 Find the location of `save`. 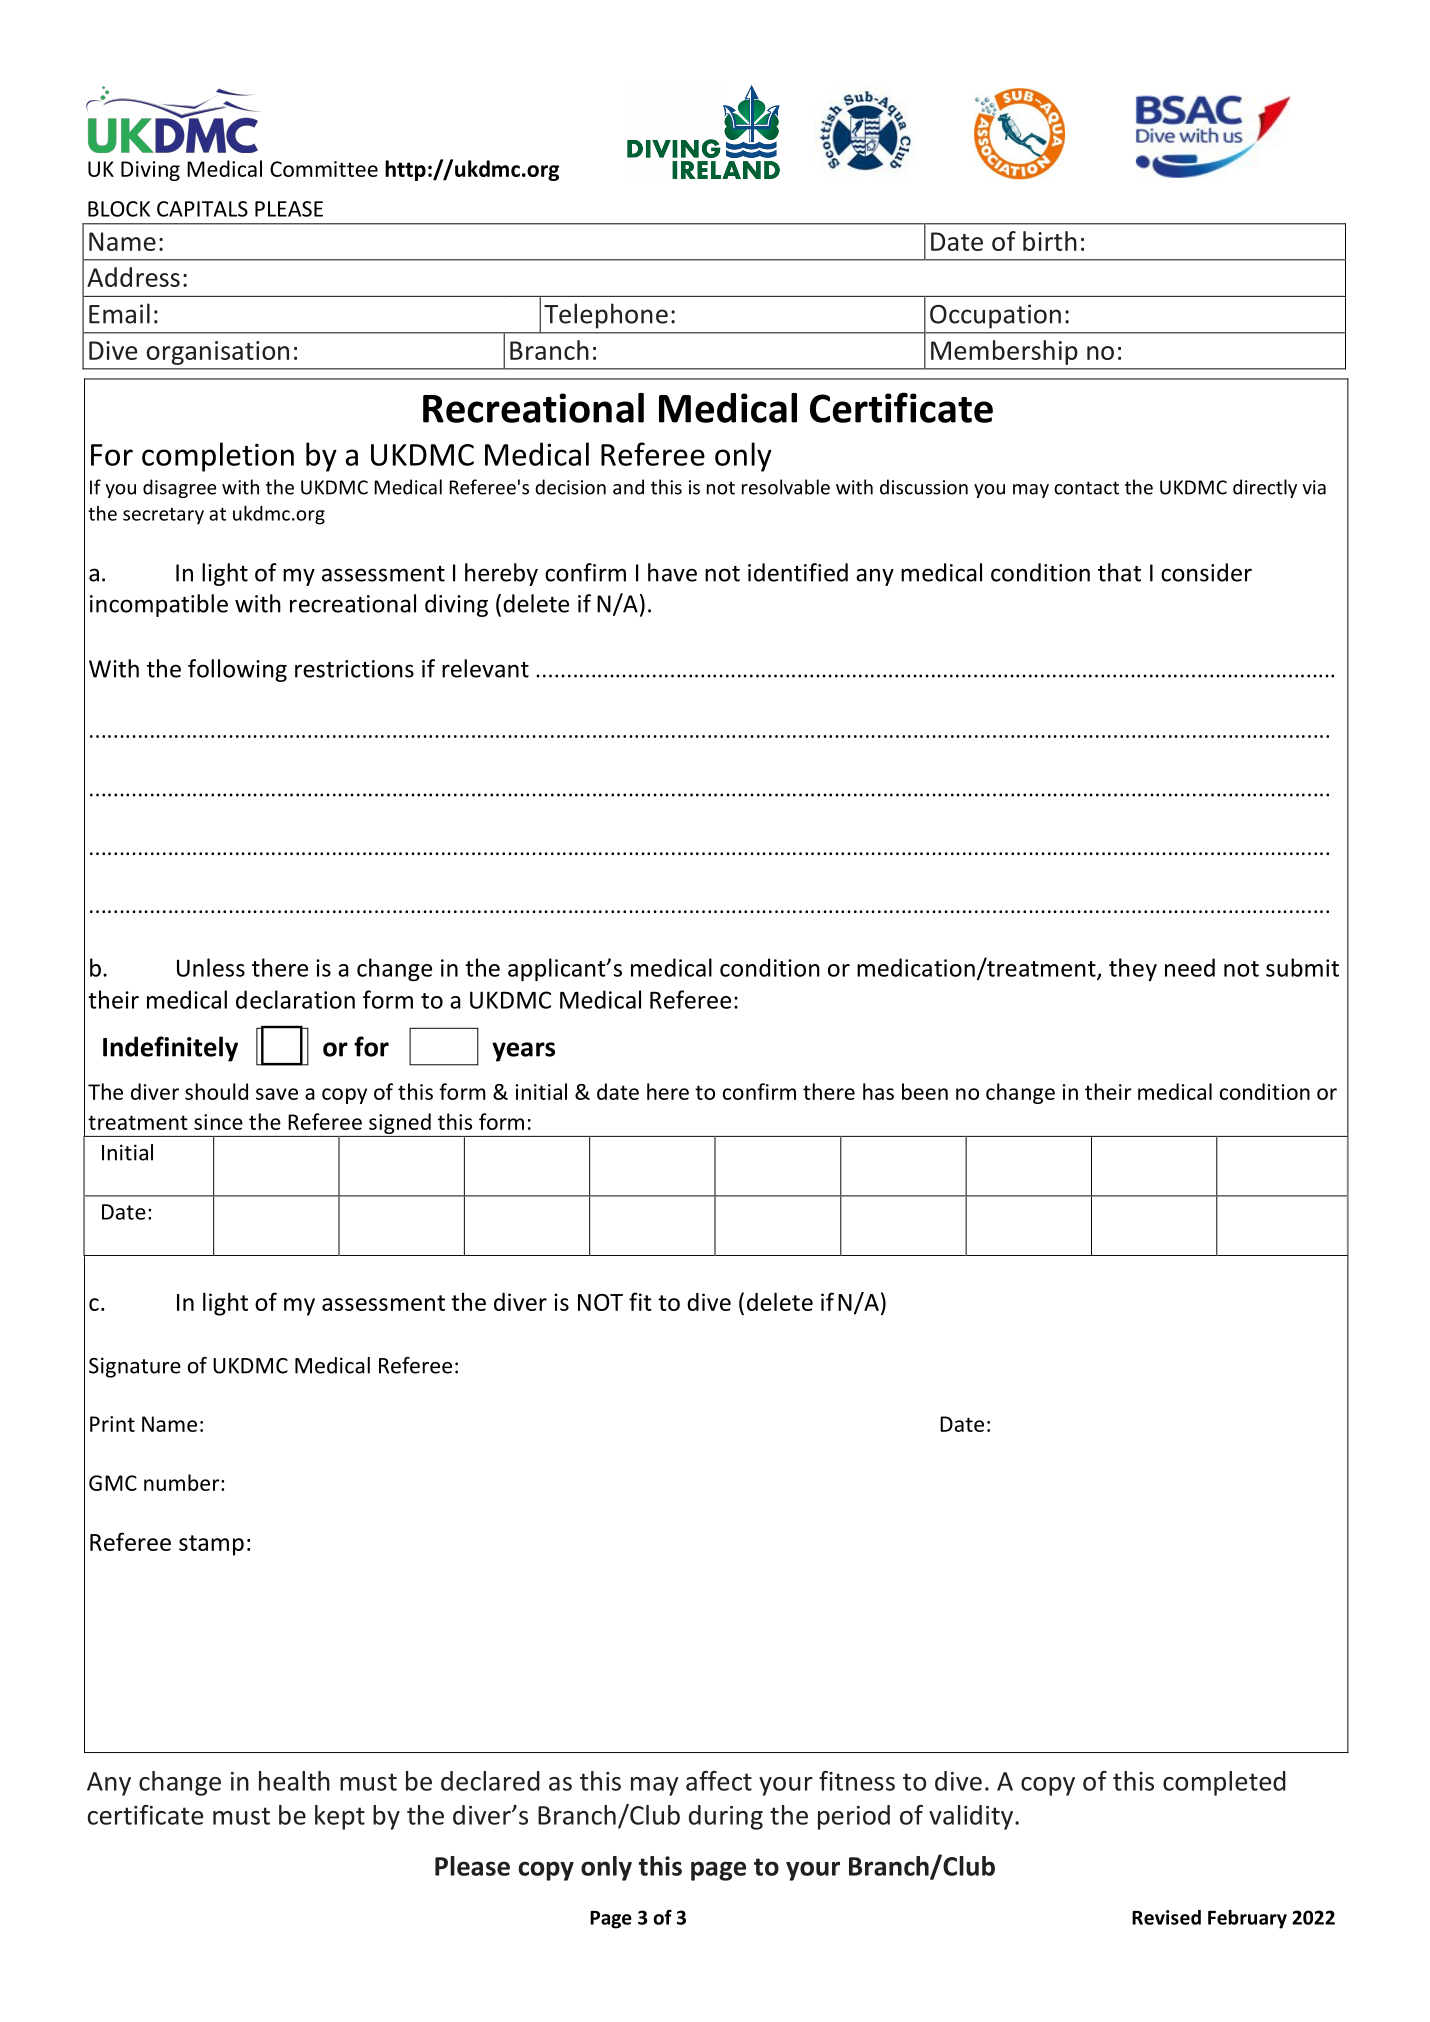

save is located at coordinates (277, 1094).
